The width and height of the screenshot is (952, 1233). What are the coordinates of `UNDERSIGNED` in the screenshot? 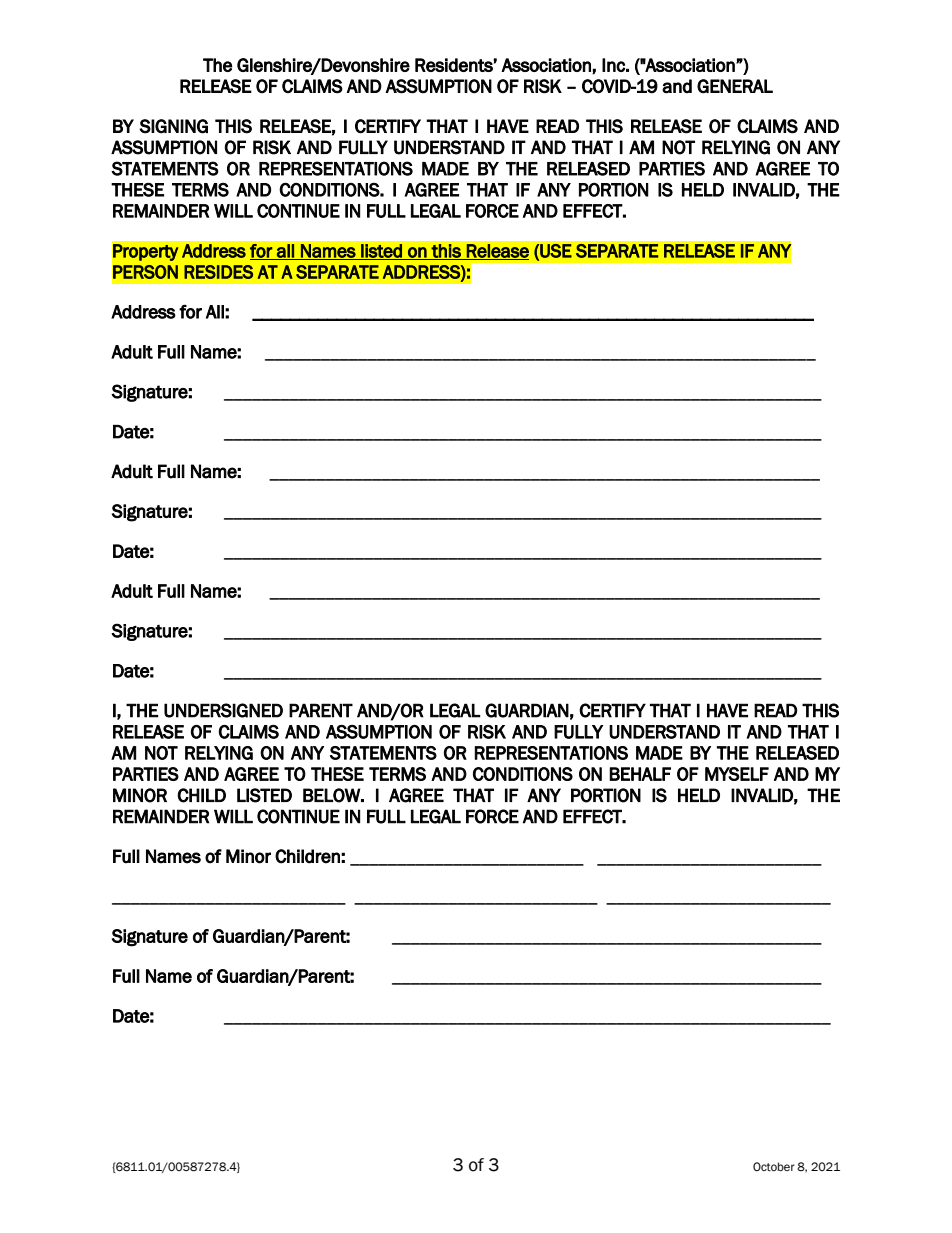 It's located at (223, 710).
